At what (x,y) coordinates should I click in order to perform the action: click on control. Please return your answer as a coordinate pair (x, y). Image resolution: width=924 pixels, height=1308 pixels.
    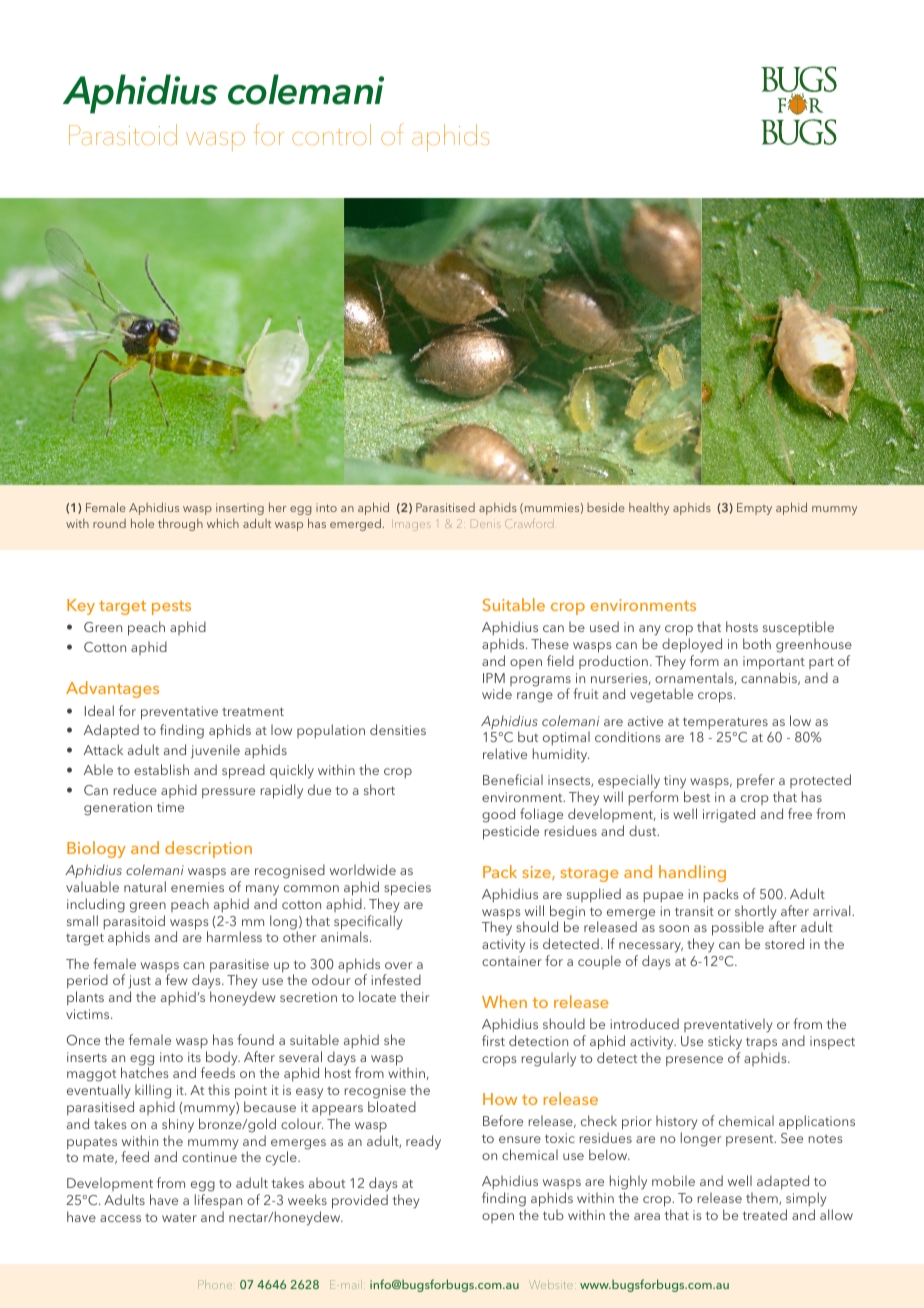
    Looking at the image, I should click on (331, 134).
